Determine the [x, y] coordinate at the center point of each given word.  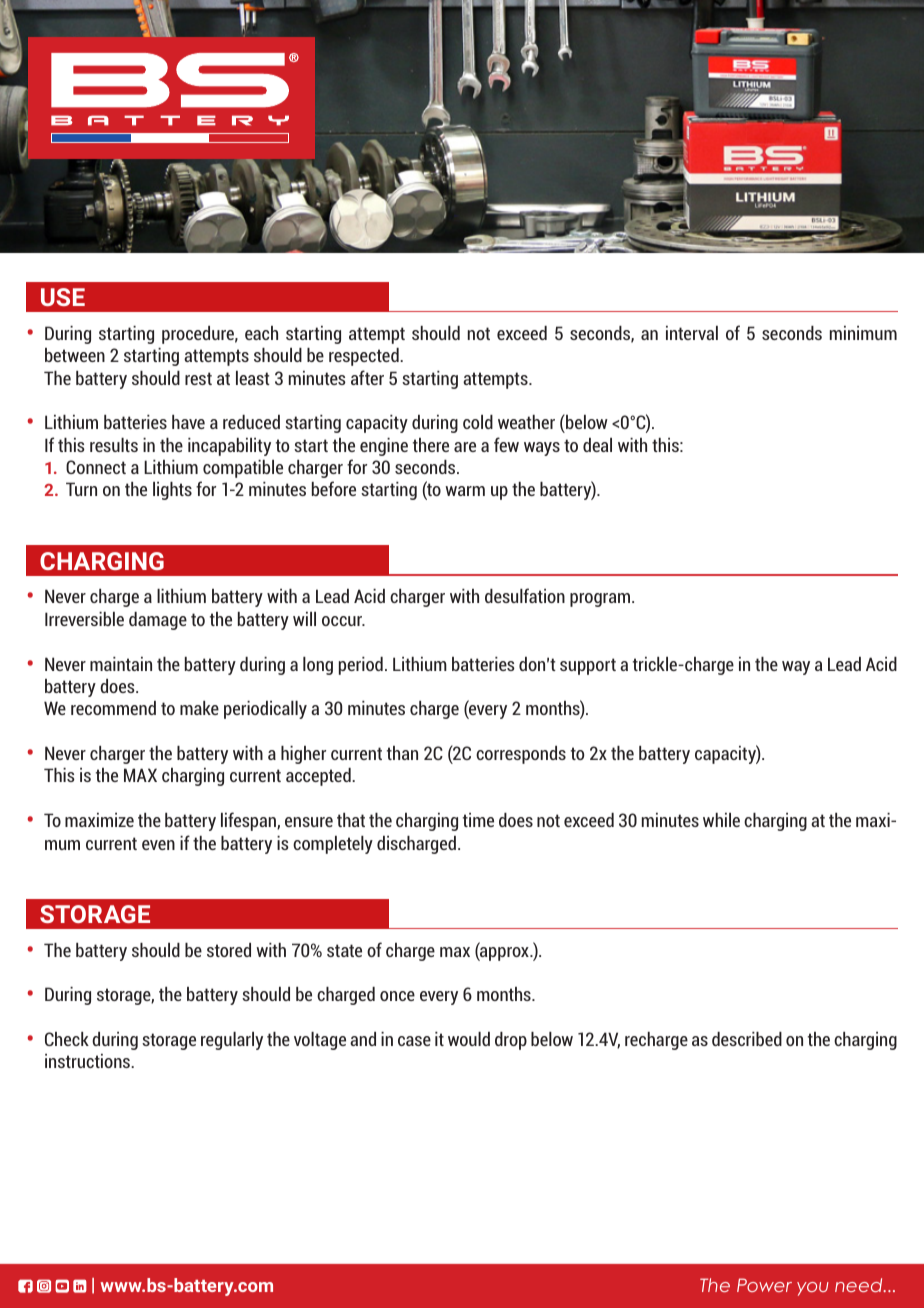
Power [764, 1285]
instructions [88, 1061]
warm [465, 491]
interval [692, 333]
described [747, 1039]
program [601, 600]
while [721, 820]
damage [158, 621]
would [469, 1039]
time [478, 820]
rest [198, 378]
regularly [232, 1041]
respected [365, 357]
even [158, 845]
